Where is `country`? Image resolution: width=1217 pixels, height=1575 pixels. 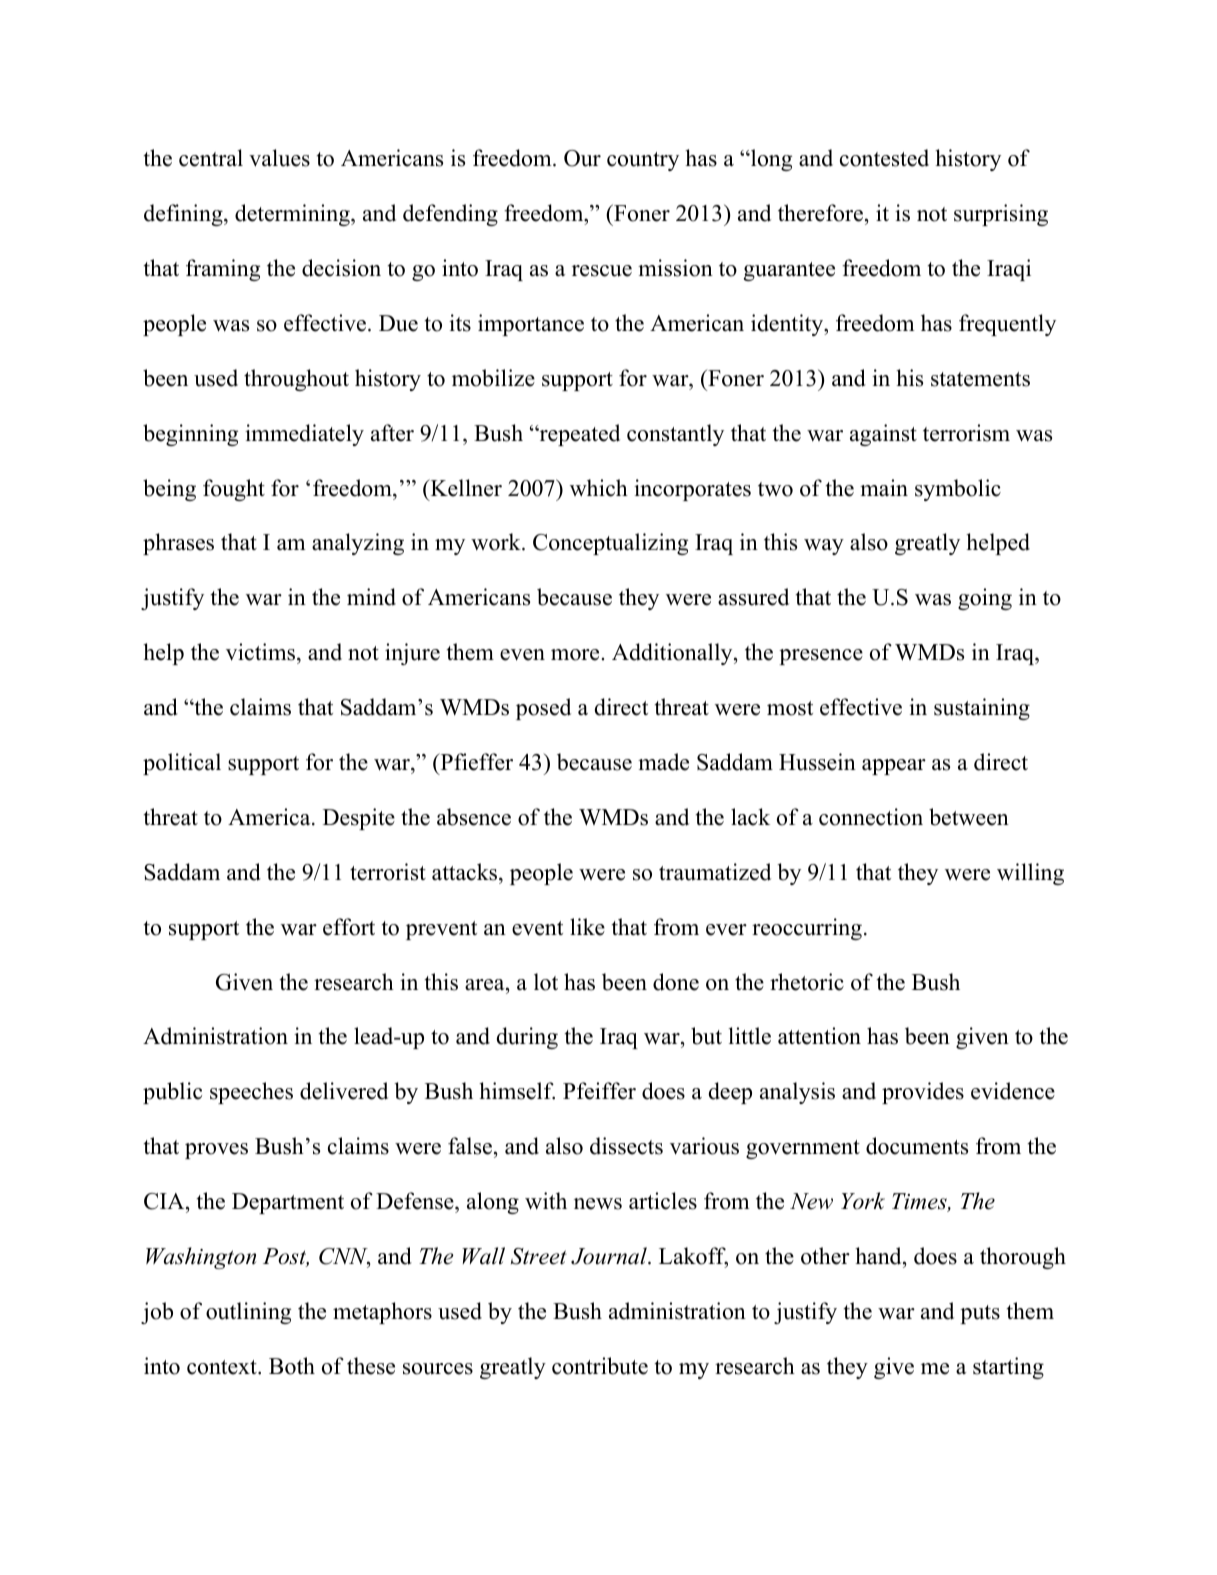
country is located at coordinates (643, 161).
